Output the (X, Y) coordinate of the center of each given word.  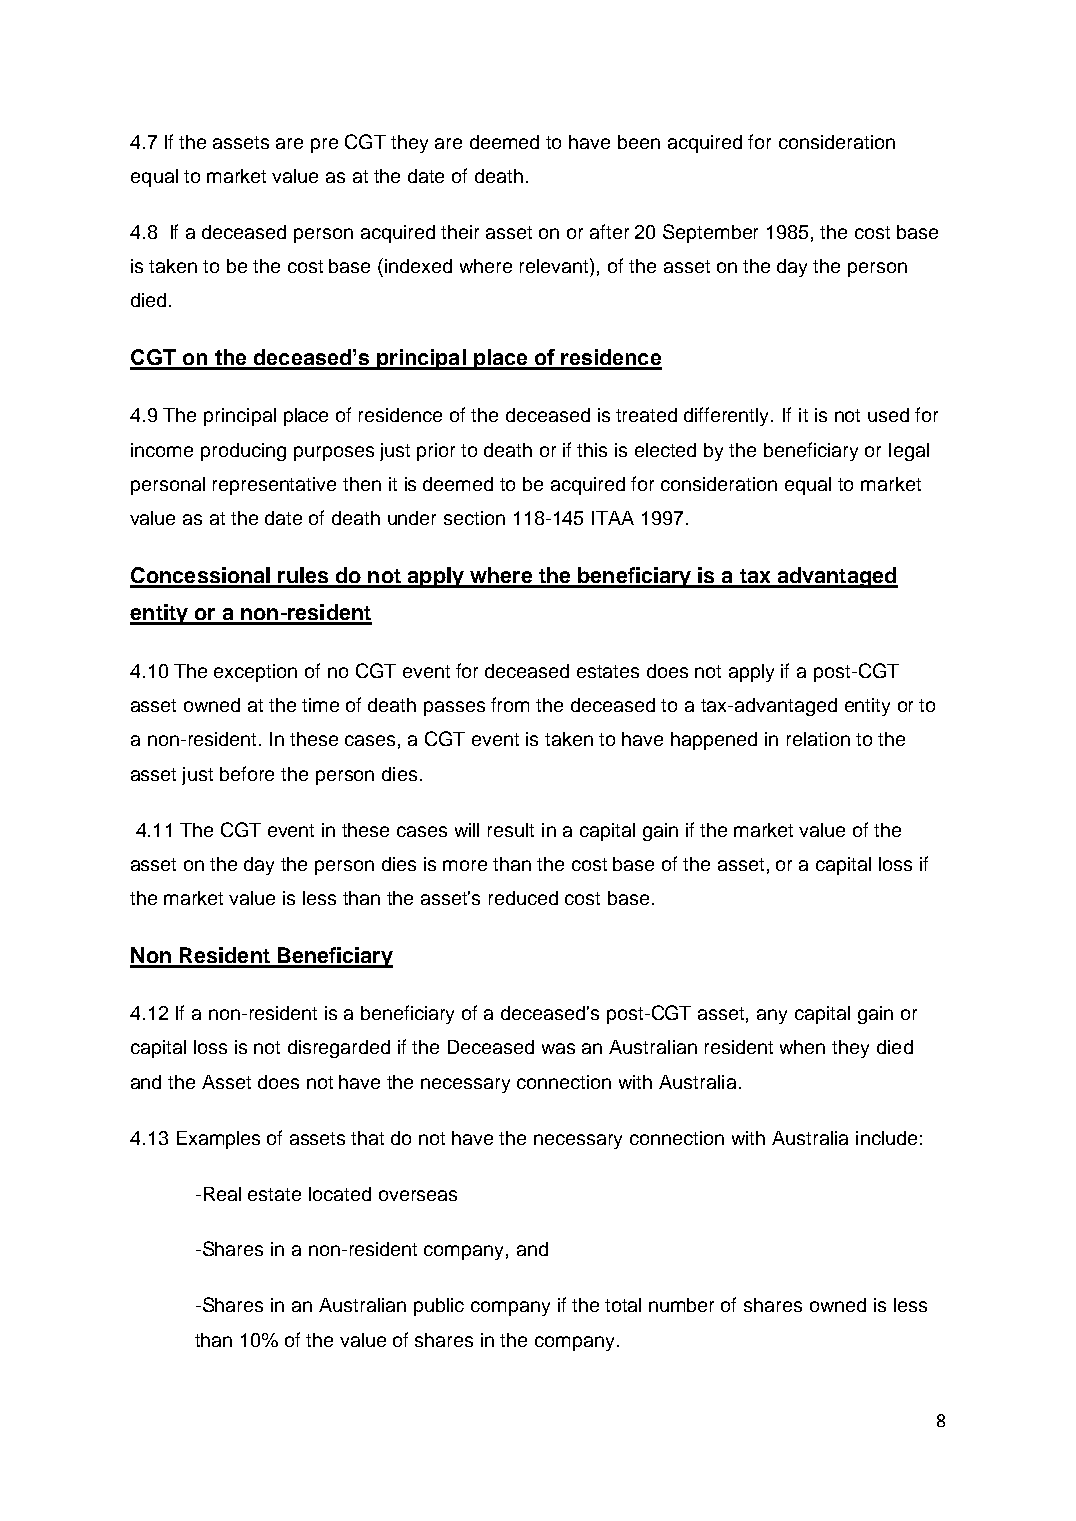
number (681, 1305)
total (623, 1305)
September (710, 233)
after (609, 231)
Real (222, 1194)
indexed (418, 266)
